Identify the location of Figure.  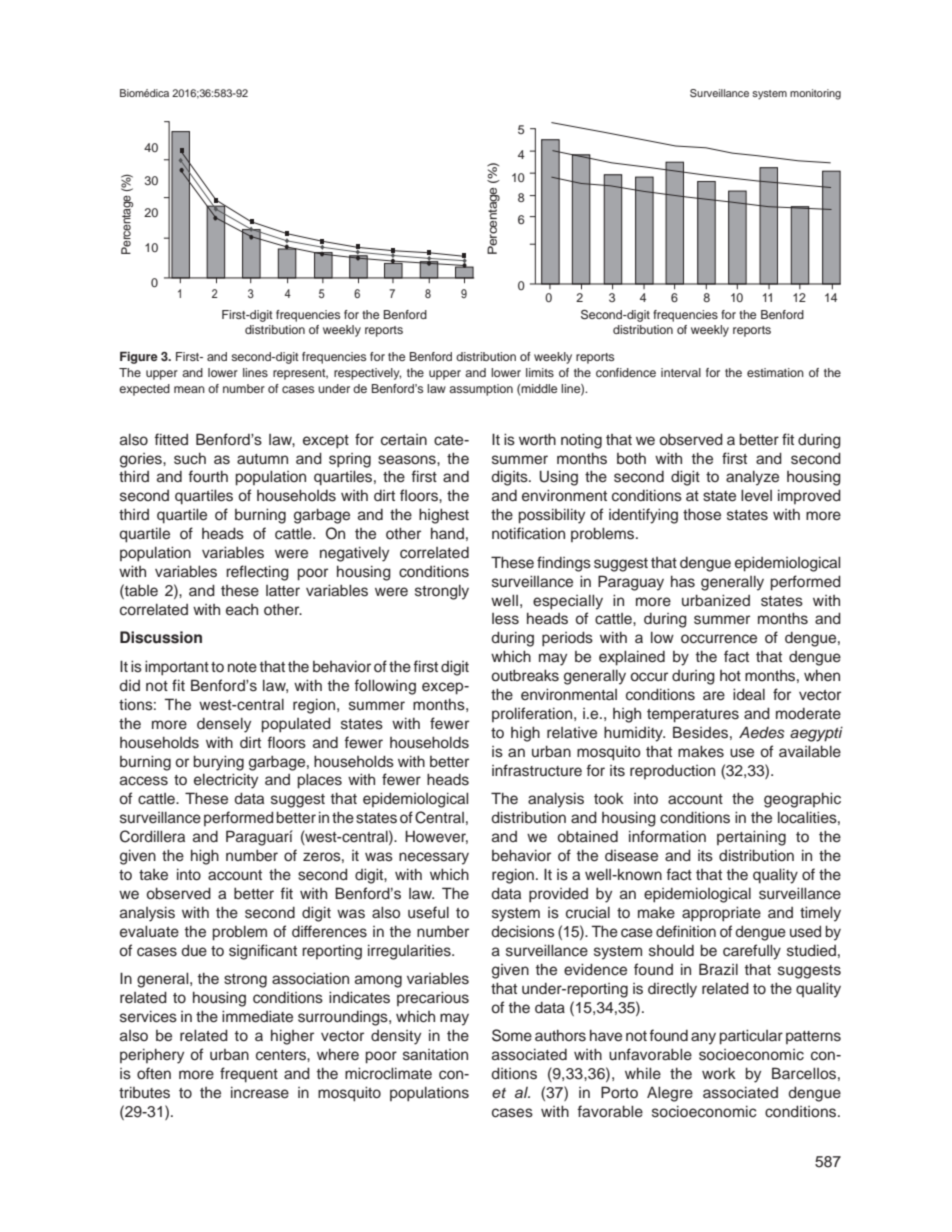
(139, 357).
